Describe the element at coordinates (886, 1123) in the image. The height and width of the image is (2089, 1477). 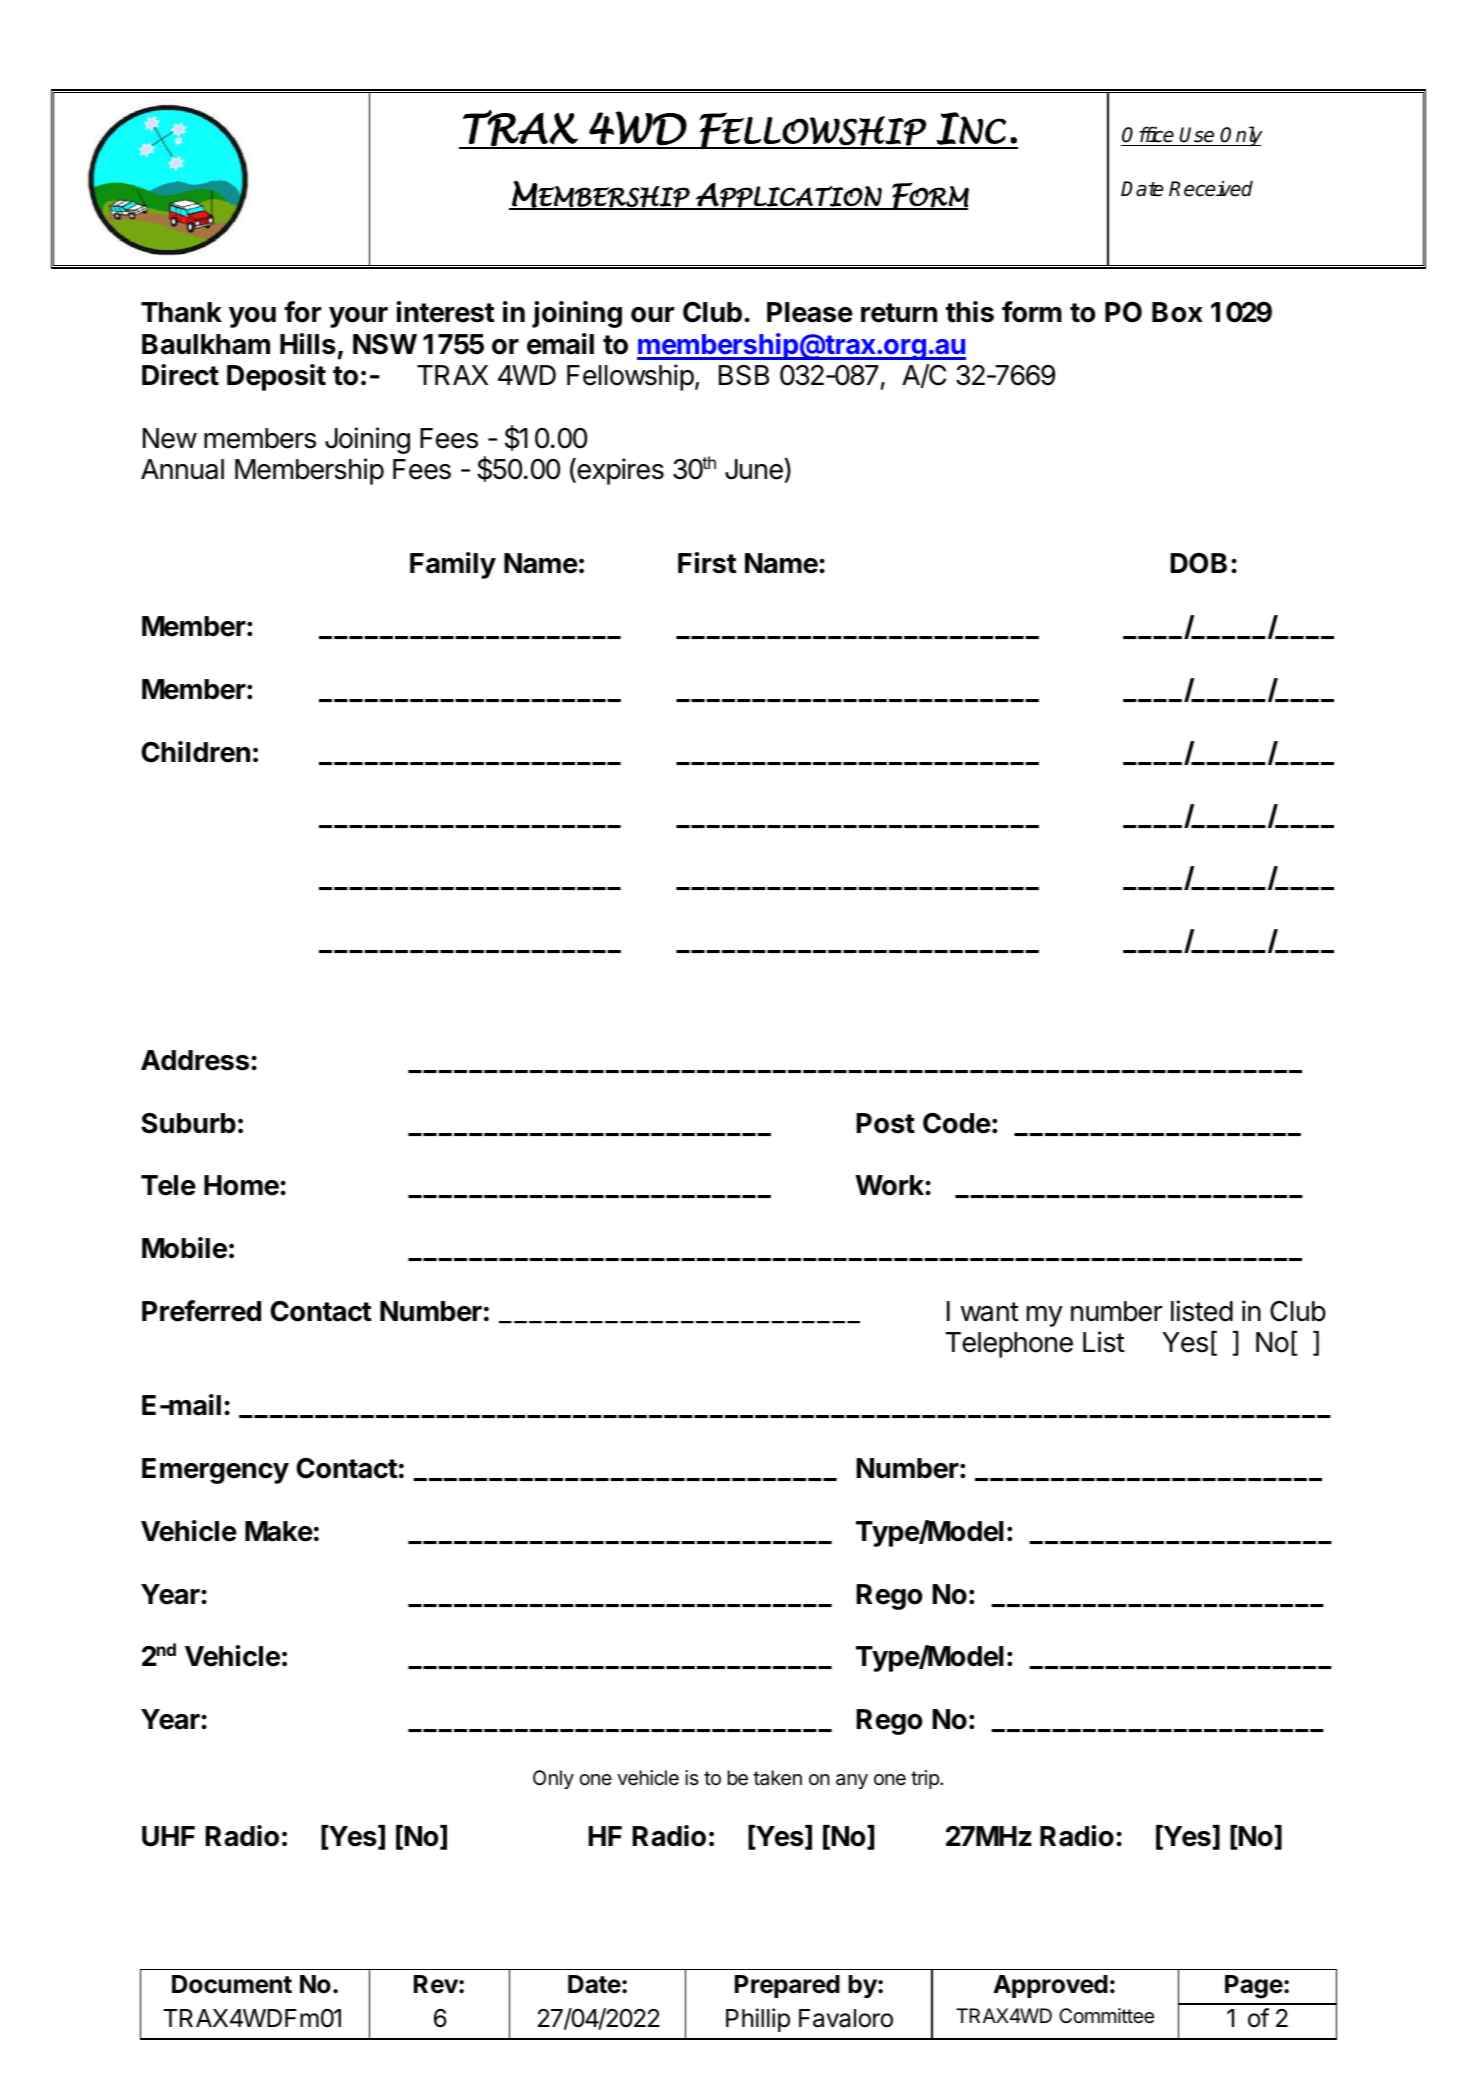
I see `Post` at that location.
